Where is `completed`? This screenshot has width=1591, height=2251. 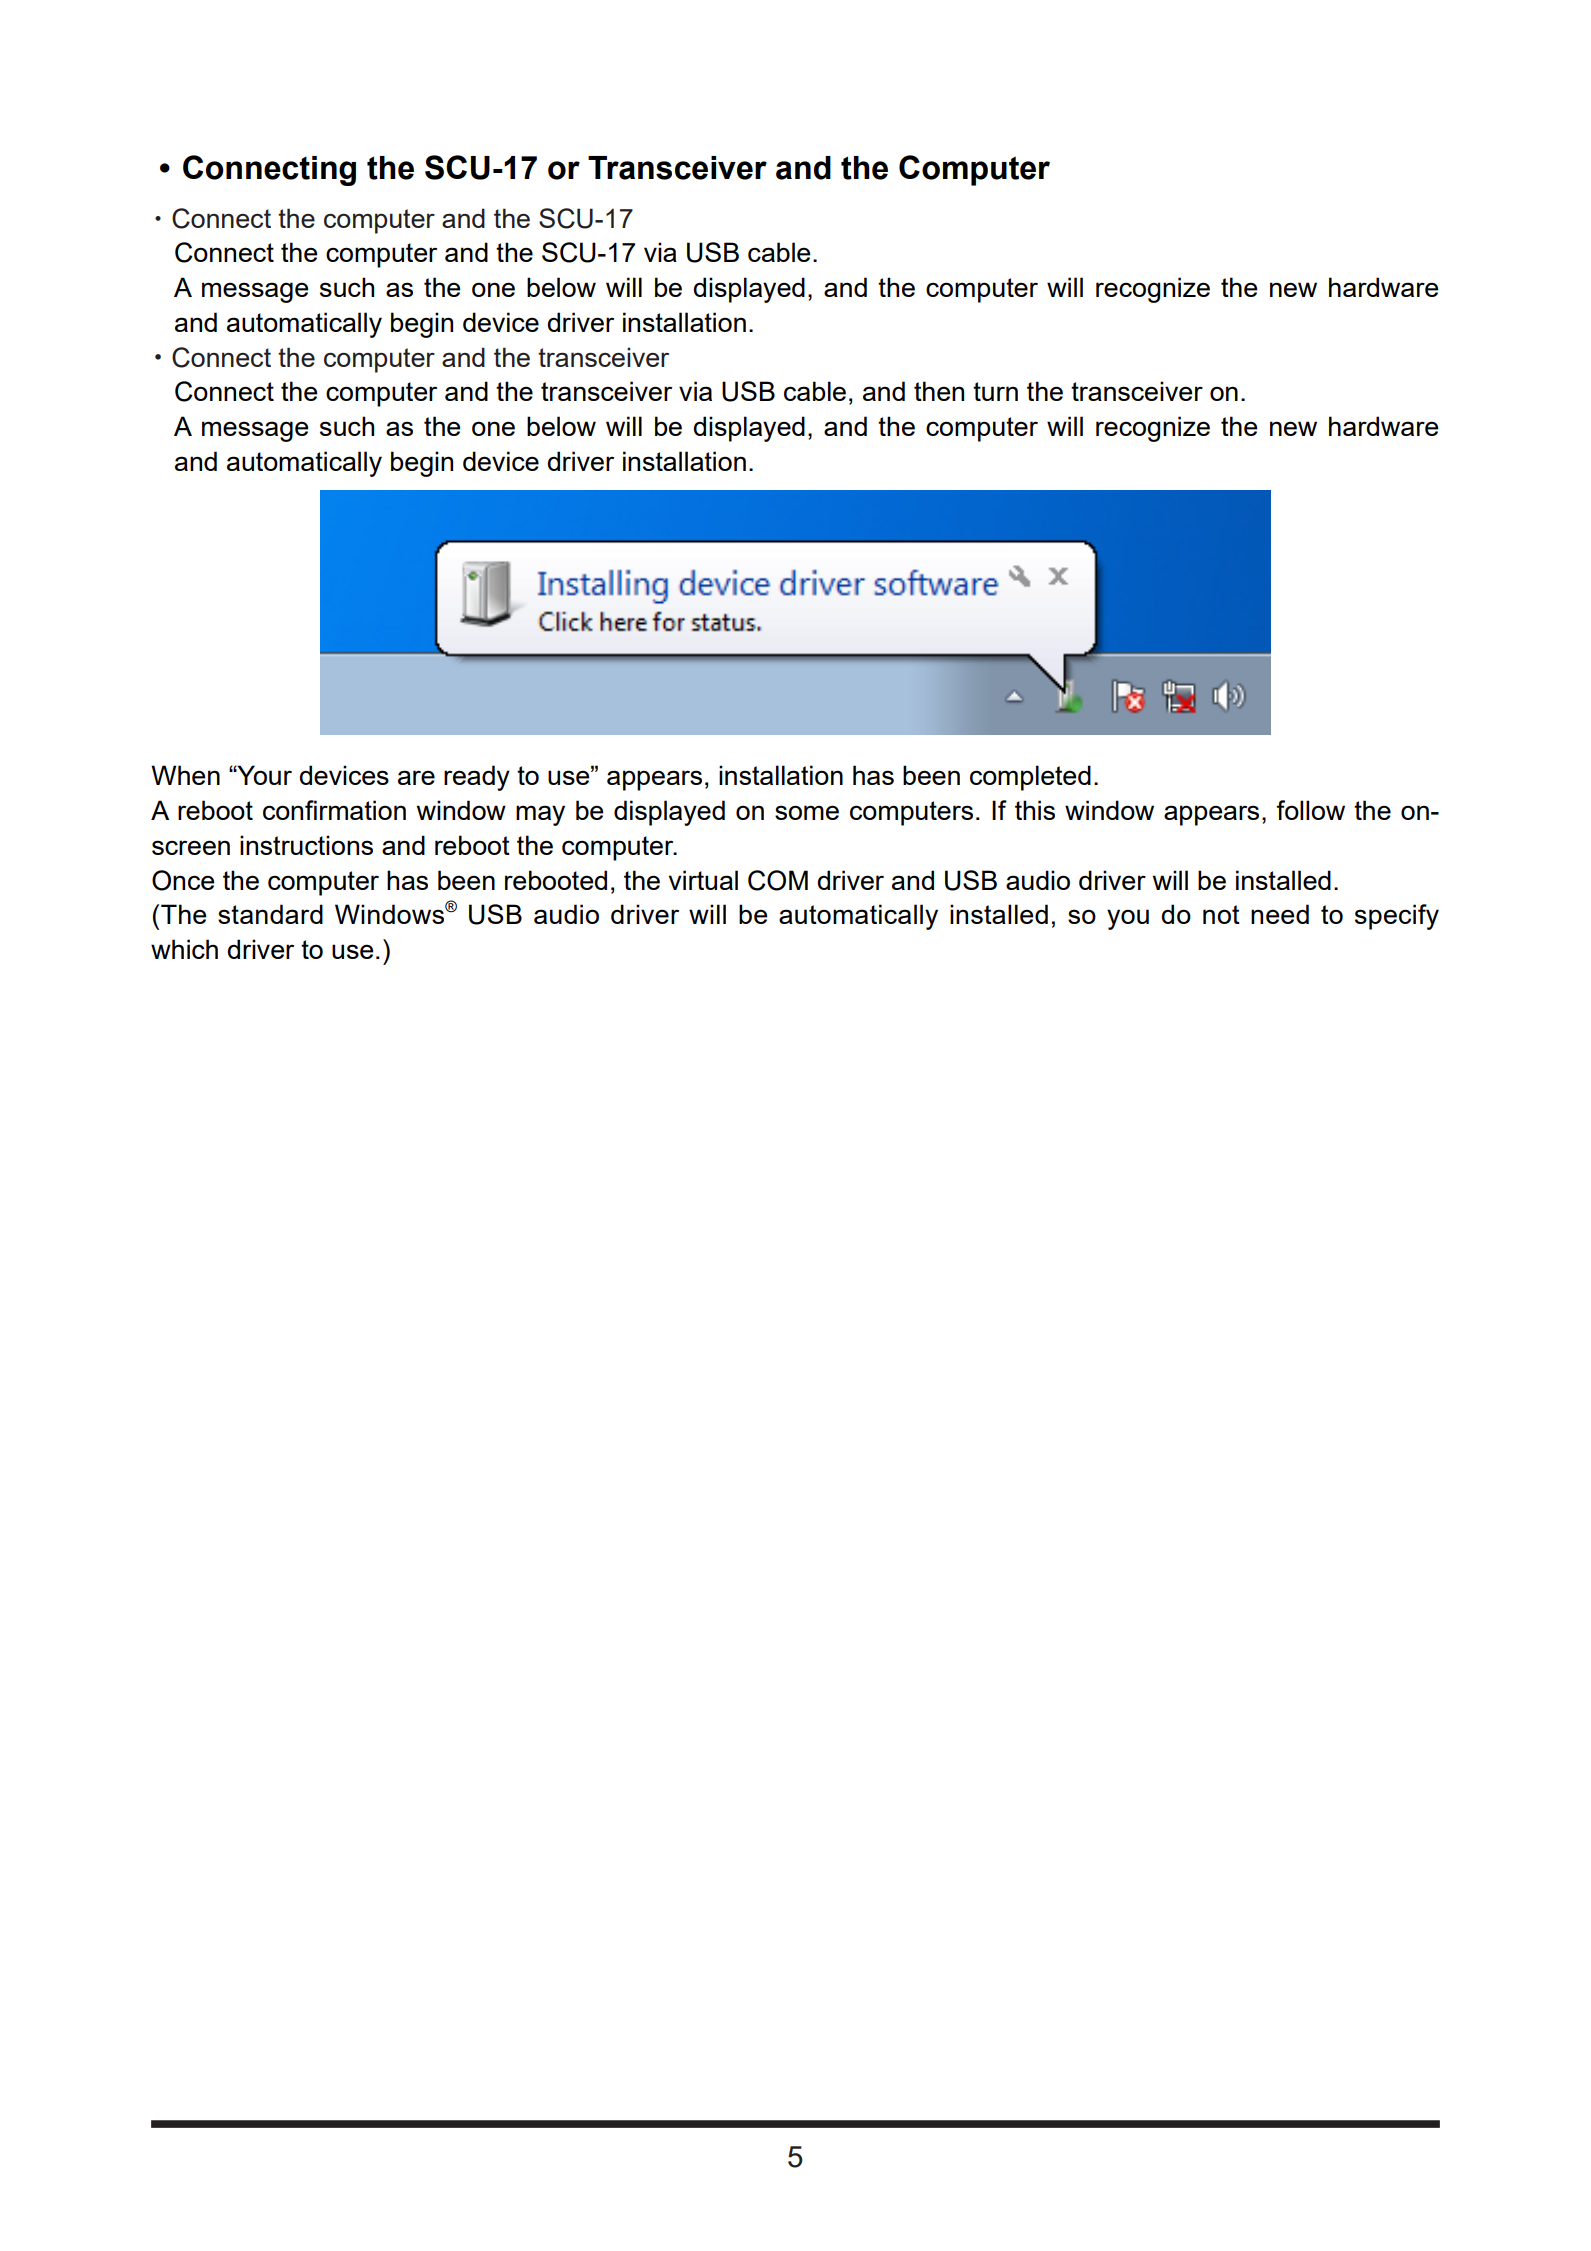
completed is located at coordinates (1030, 778).
